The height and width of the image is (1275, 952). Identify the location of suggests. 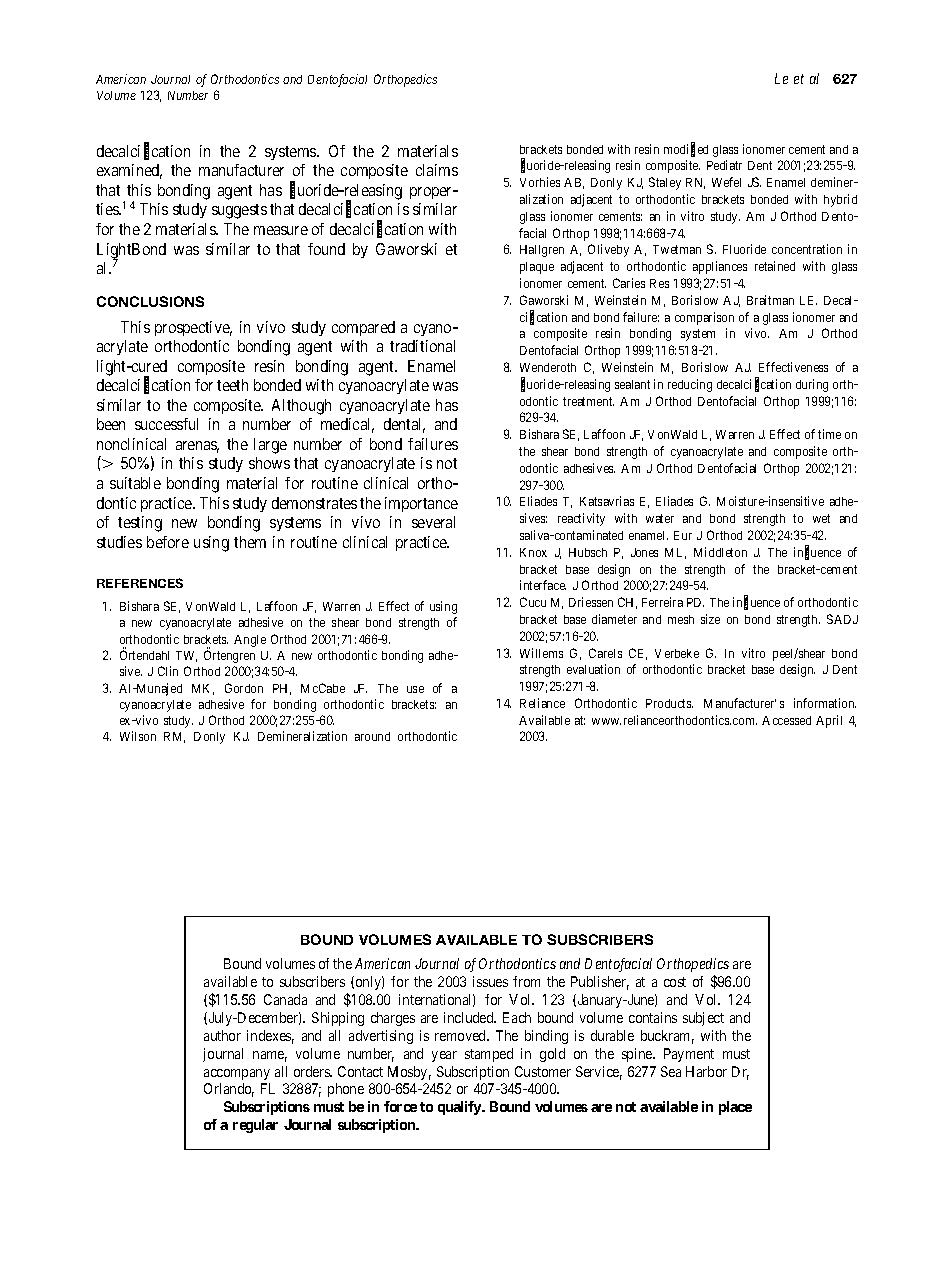
(239, 211).
